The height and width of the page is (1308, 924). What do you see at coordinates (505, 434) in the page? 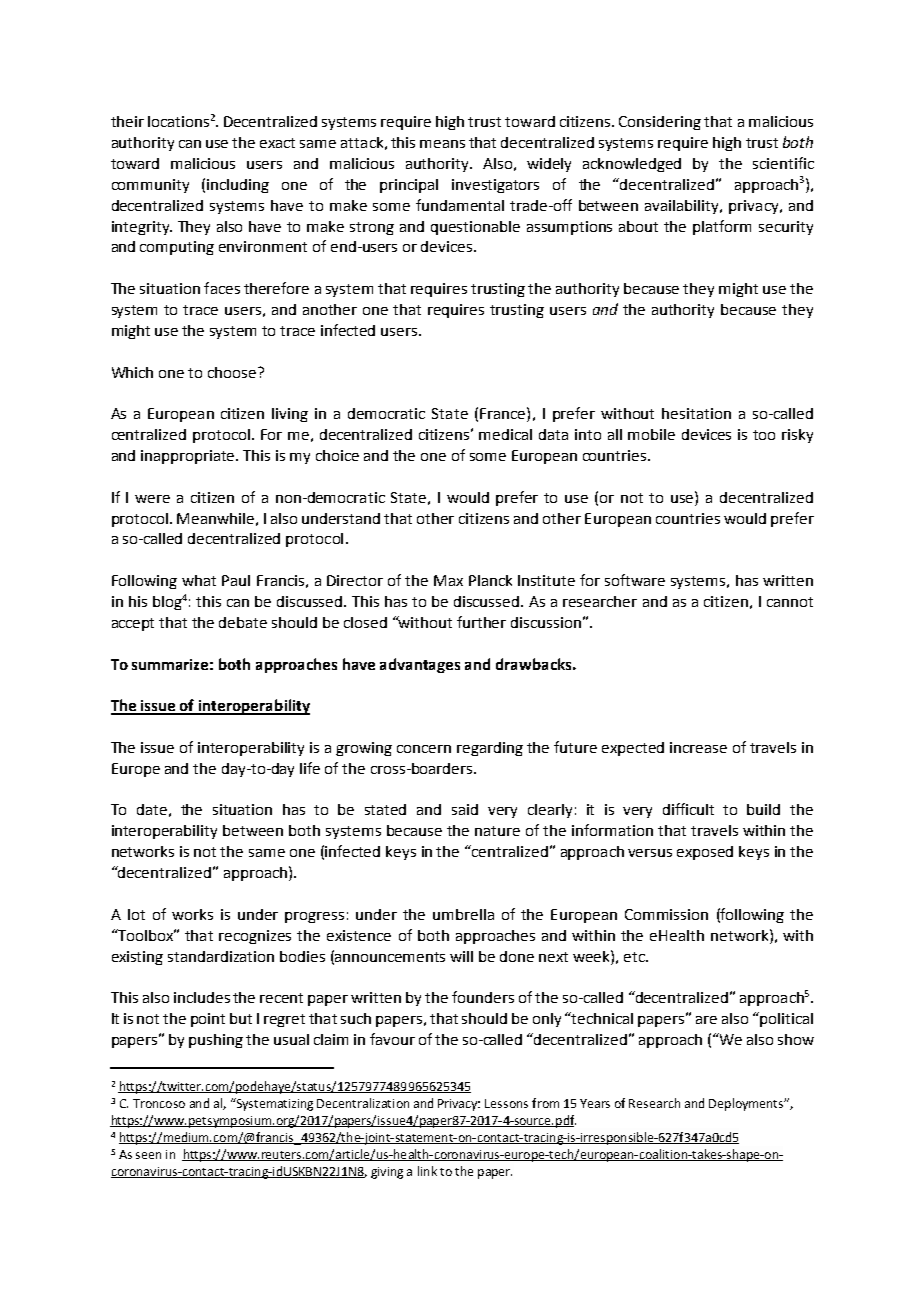
I see `medical` at bounding box center [505, 434].
